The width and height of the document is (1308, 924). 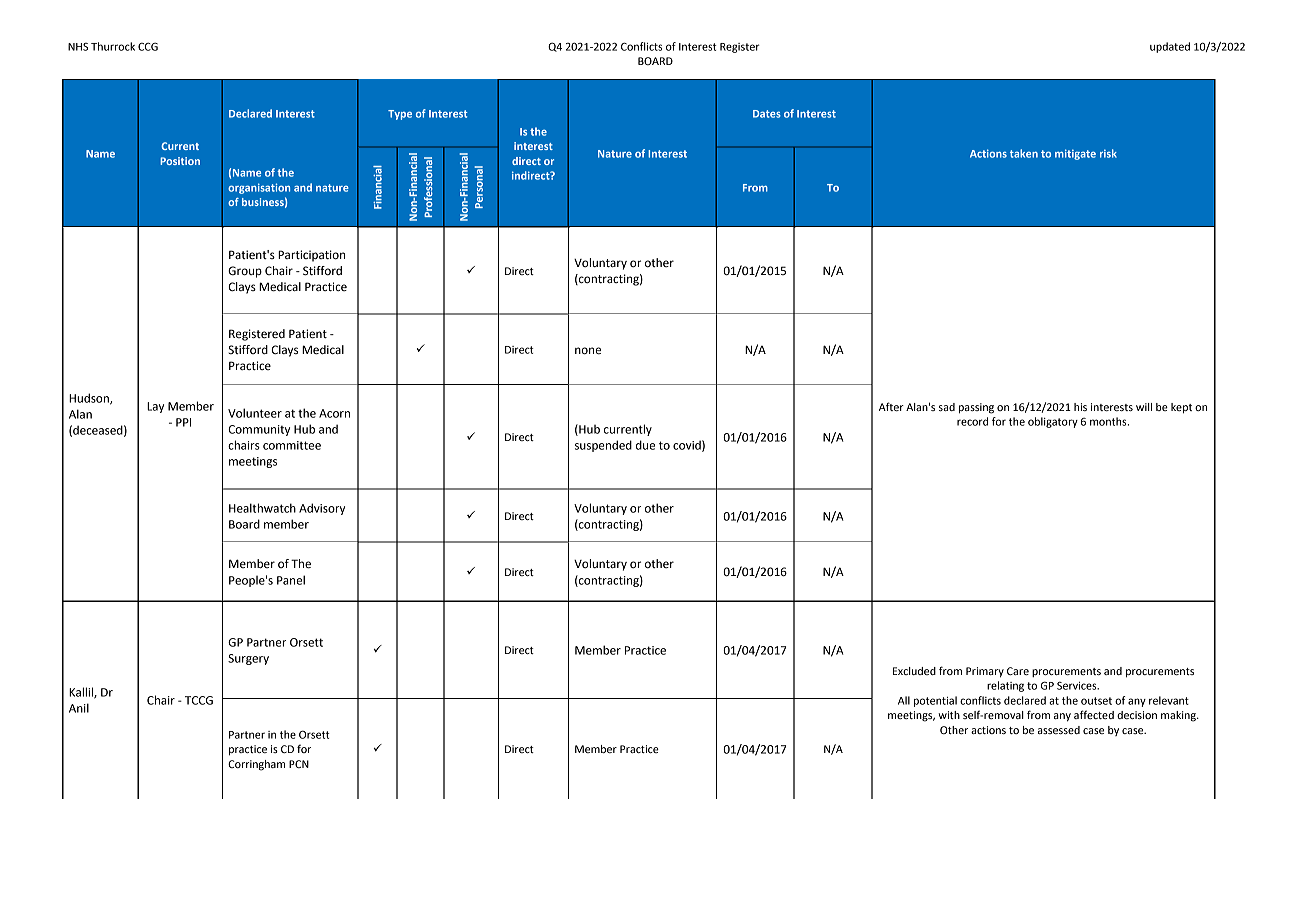 I want to click on his, so click(x=1080, y=407).
